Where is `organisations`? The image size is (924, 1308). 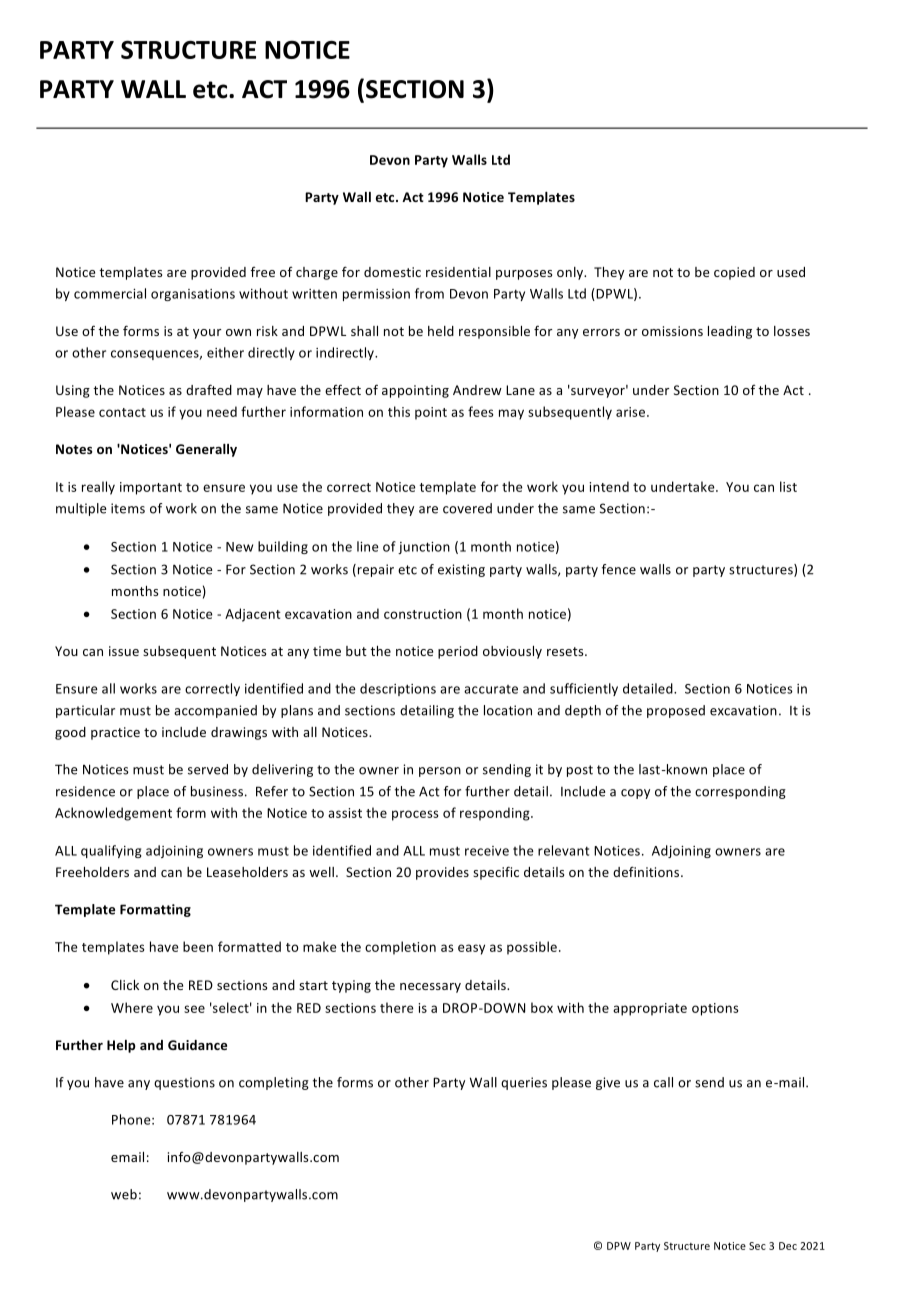
organisations is located at coordinates (193, 295).
